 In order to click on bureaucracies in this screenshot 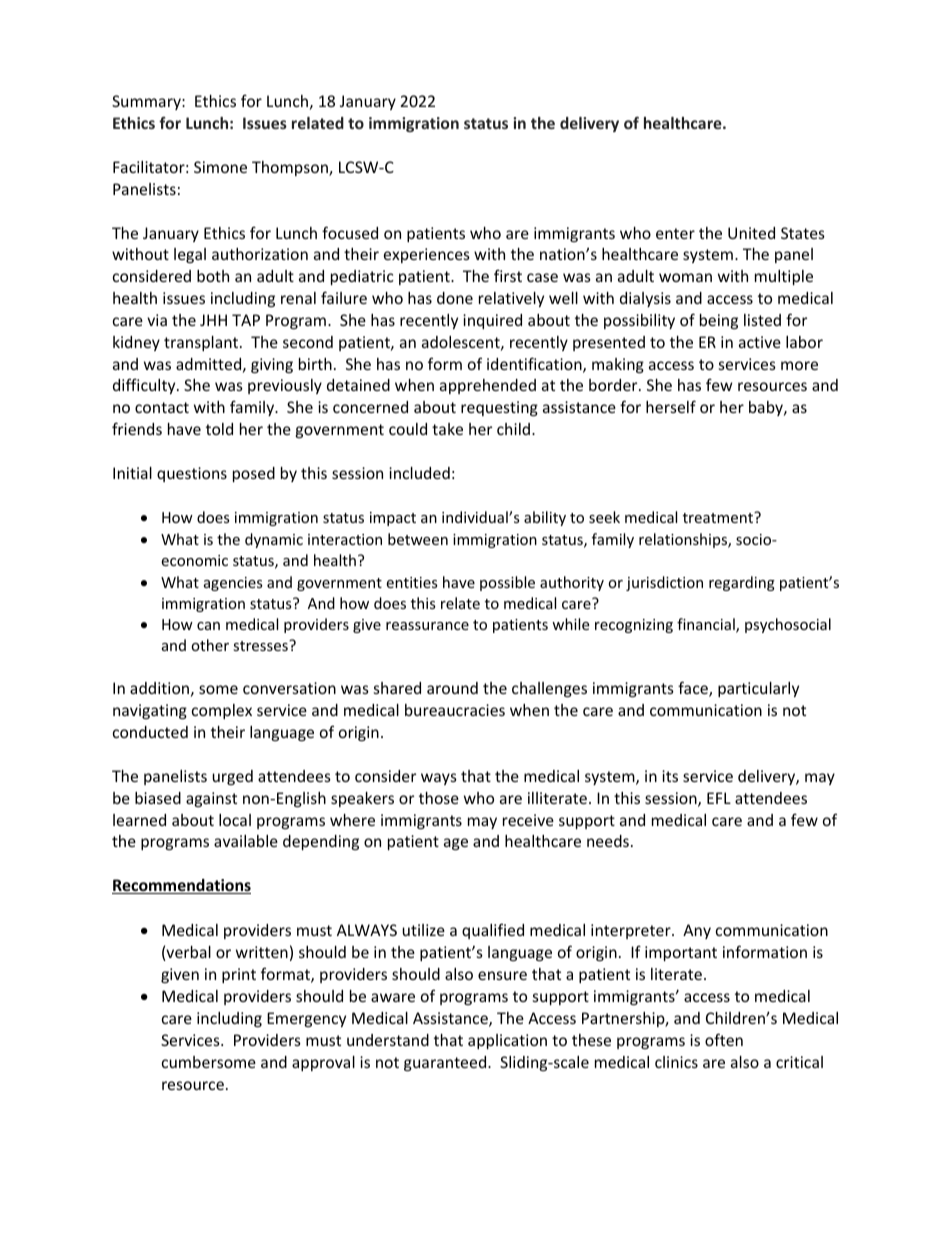, I will do `click(455, 710)`.
